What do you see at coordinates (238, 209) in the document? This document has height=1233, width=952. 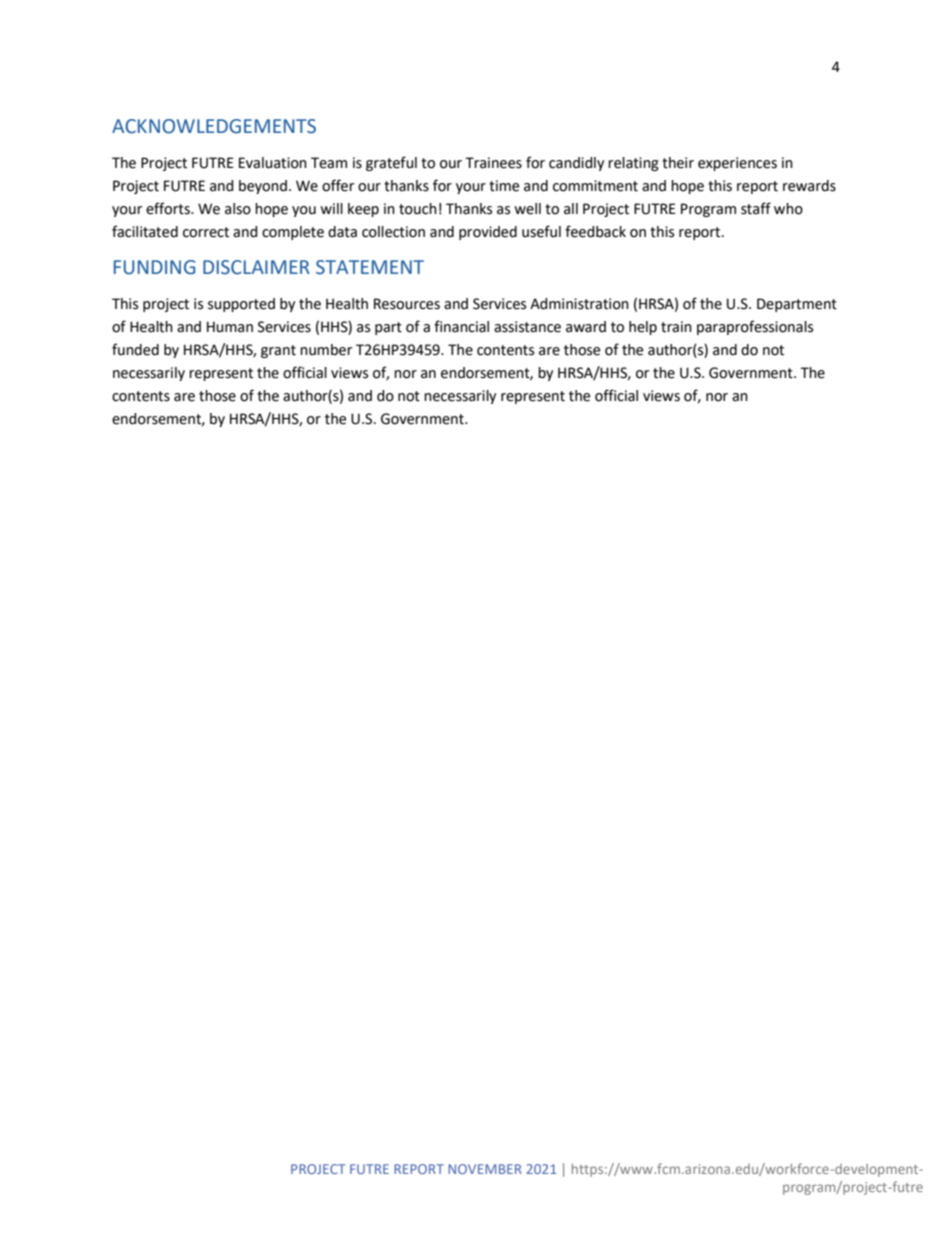 I see `also` at bounding box center [238, 209].
